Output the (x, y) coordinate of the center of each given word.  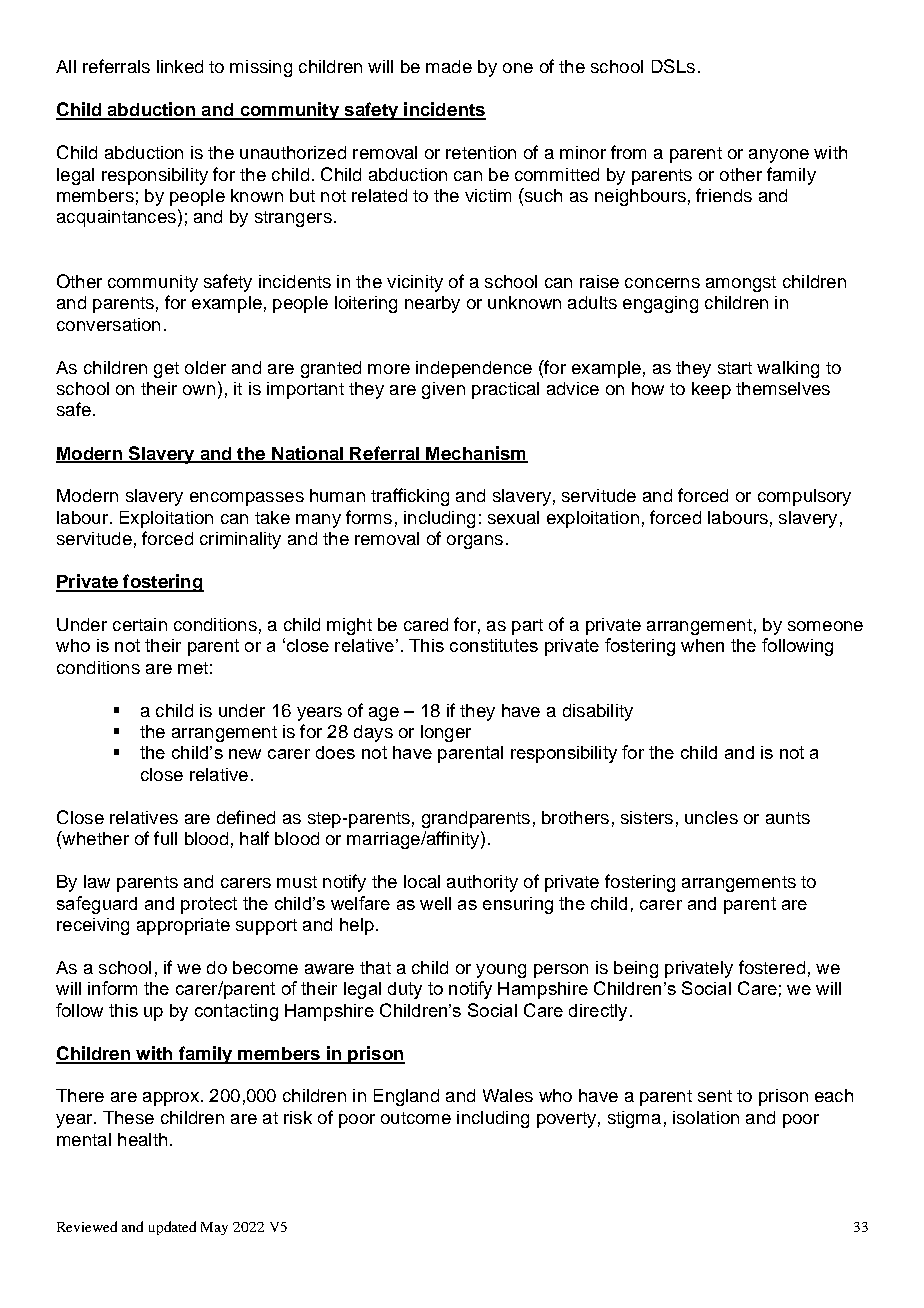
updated (172, 1228)
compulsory (804, 497)
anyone (779, 156)
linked (180, 66)
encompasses (247, 499)
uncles (711, 817)
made (449, 66)
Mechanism (476, 454)
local (422, 881)
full (165, 838)
